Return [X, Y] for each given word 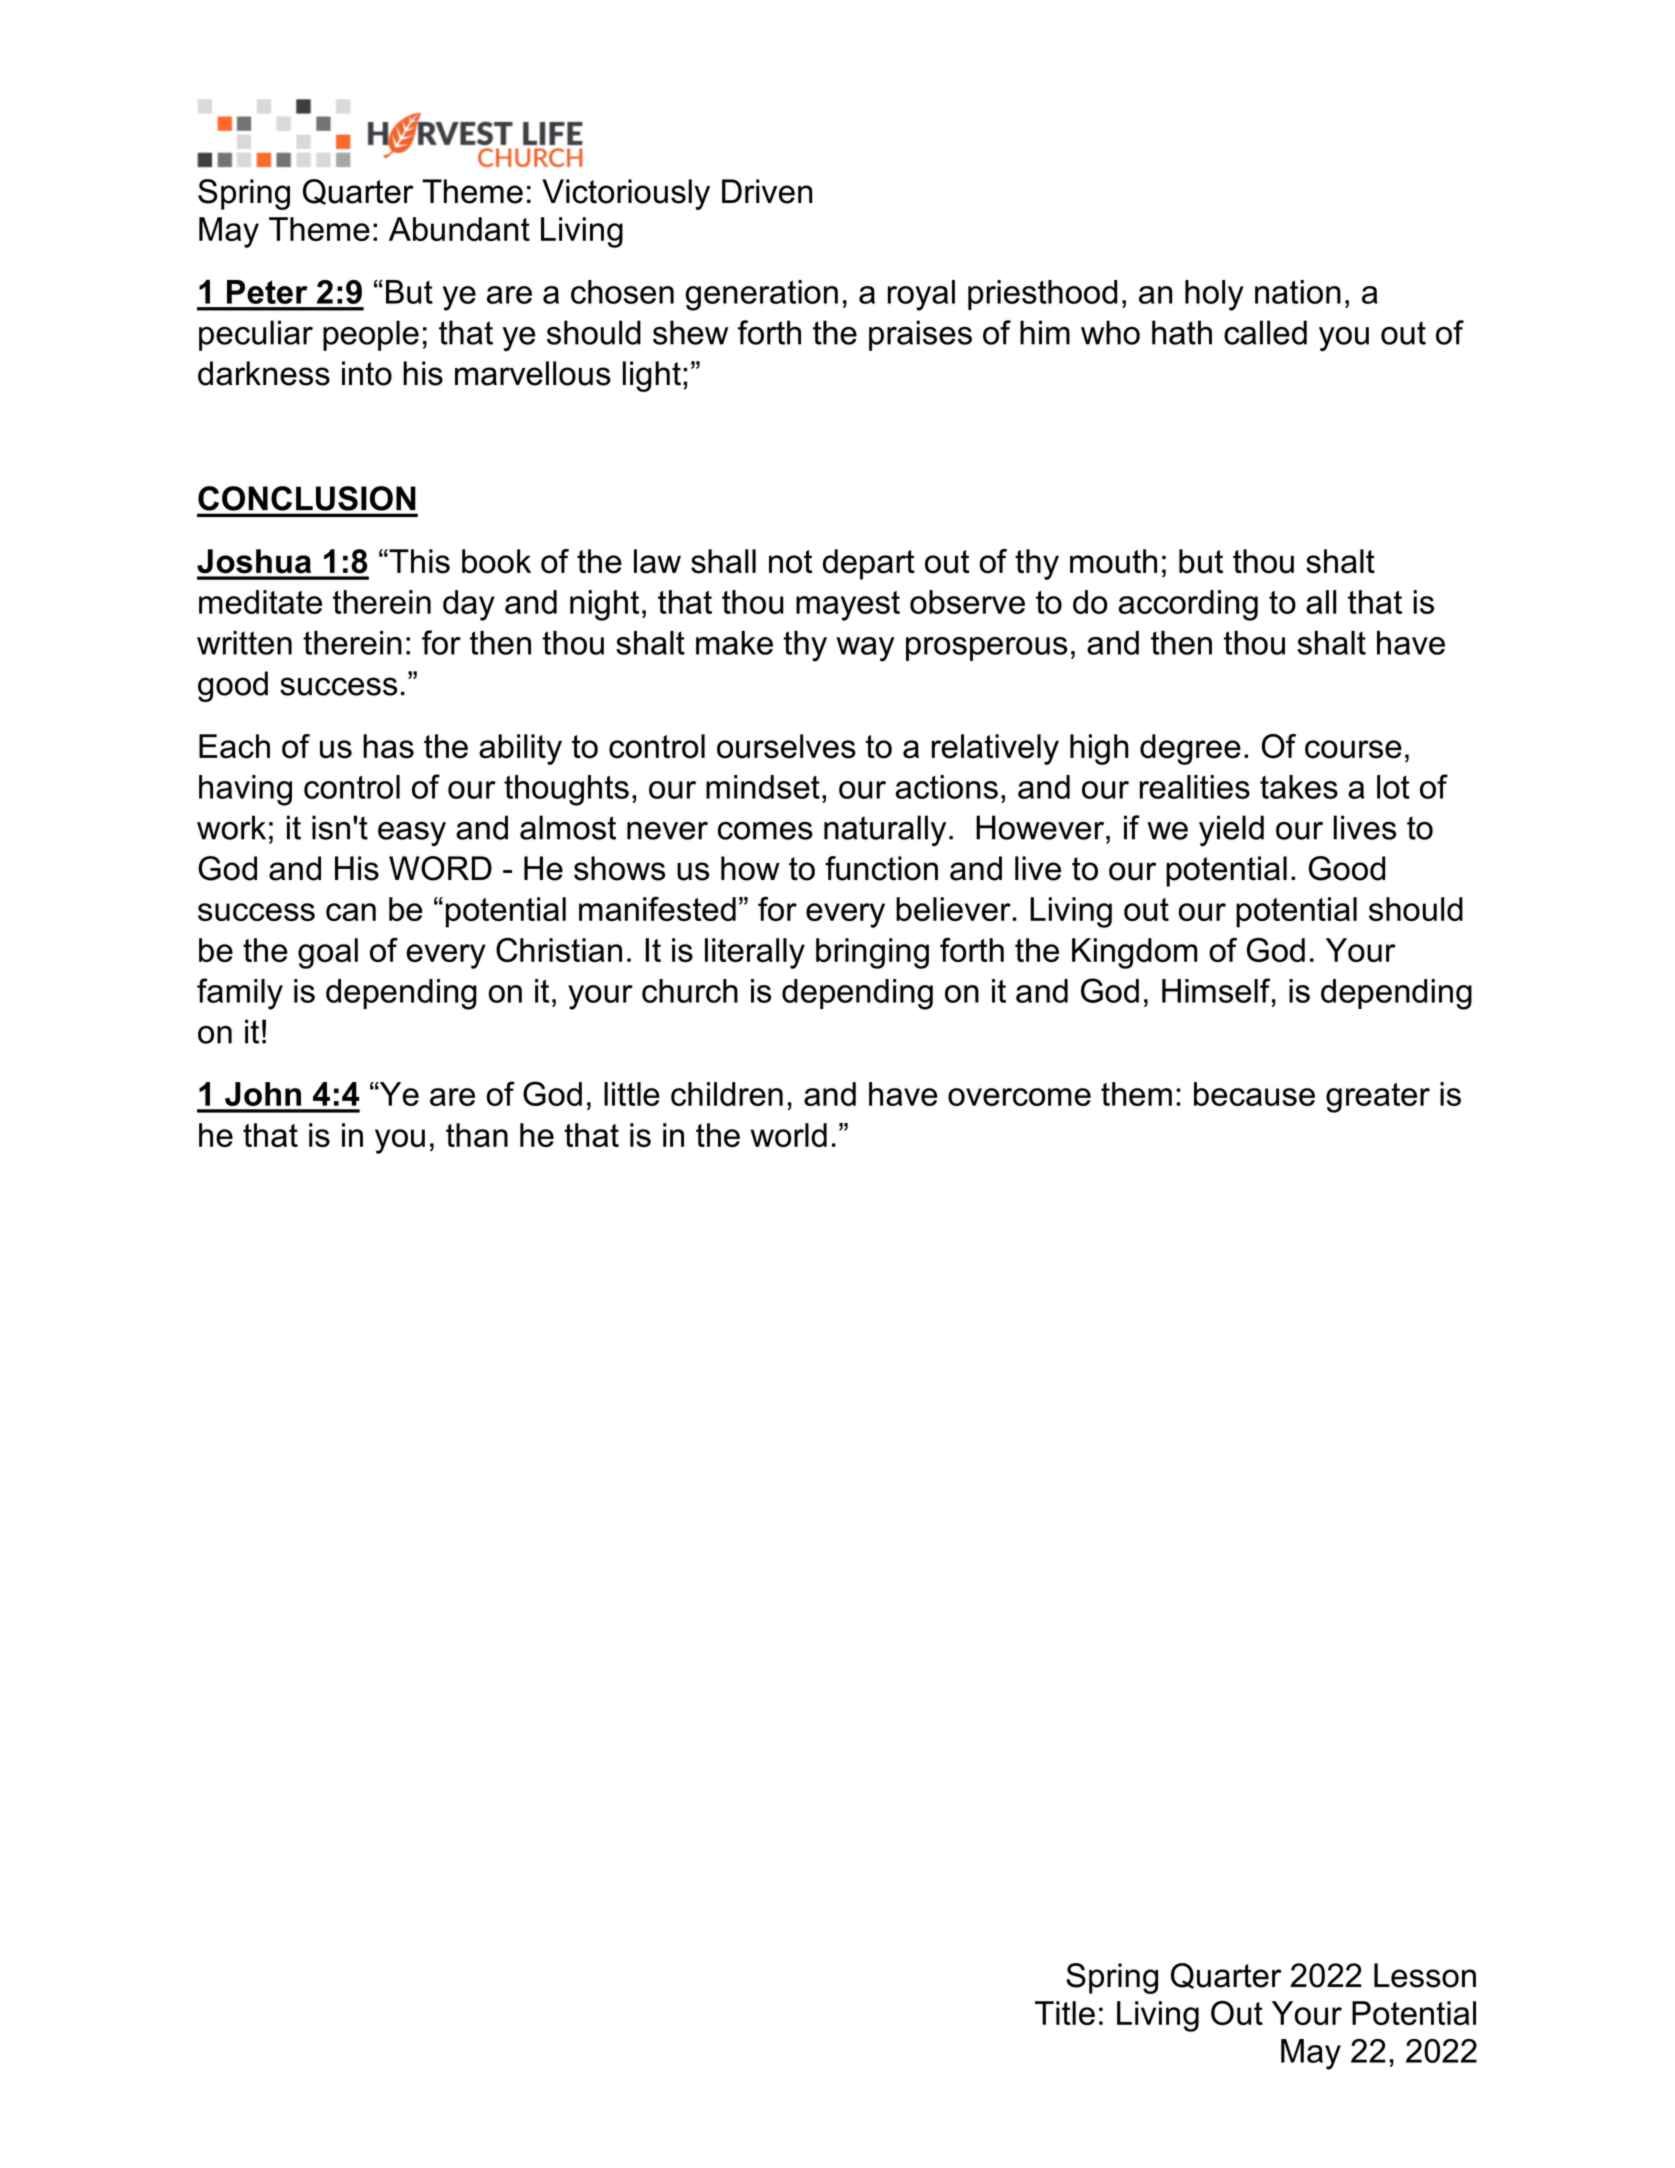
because [1254, 1094]
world [788, 1135]
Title [1065, 2013]
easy [412, 833]
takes [1299, 787]
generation [761, 295]
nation [1298, 292]
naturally [885, 830]
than [477, 1135]
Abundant [459, 229]
